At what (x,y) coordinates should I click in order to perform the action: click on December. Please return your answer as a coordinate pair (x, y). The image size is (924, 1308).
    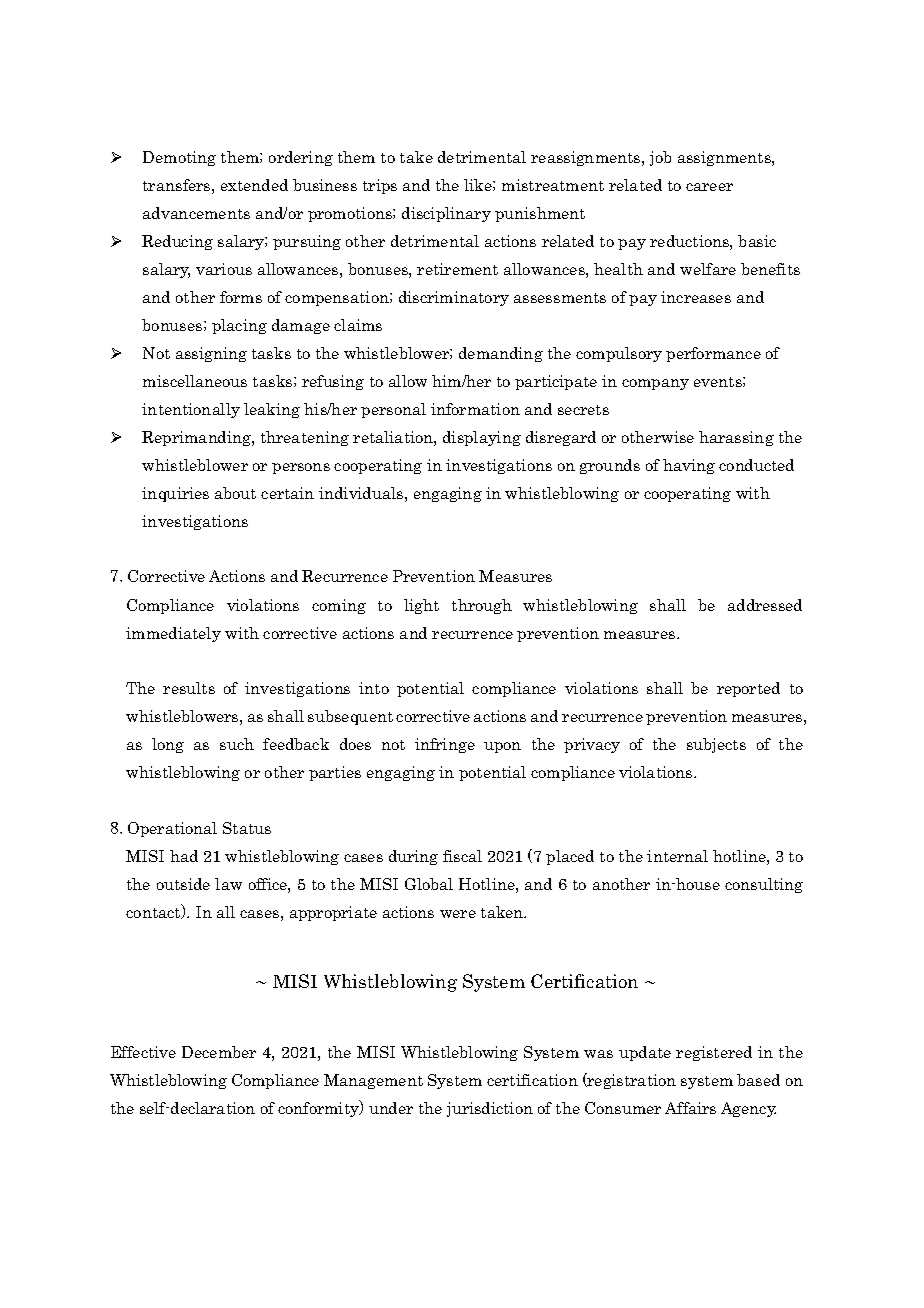
    Looking at the image, I should click on (219, 1052).
